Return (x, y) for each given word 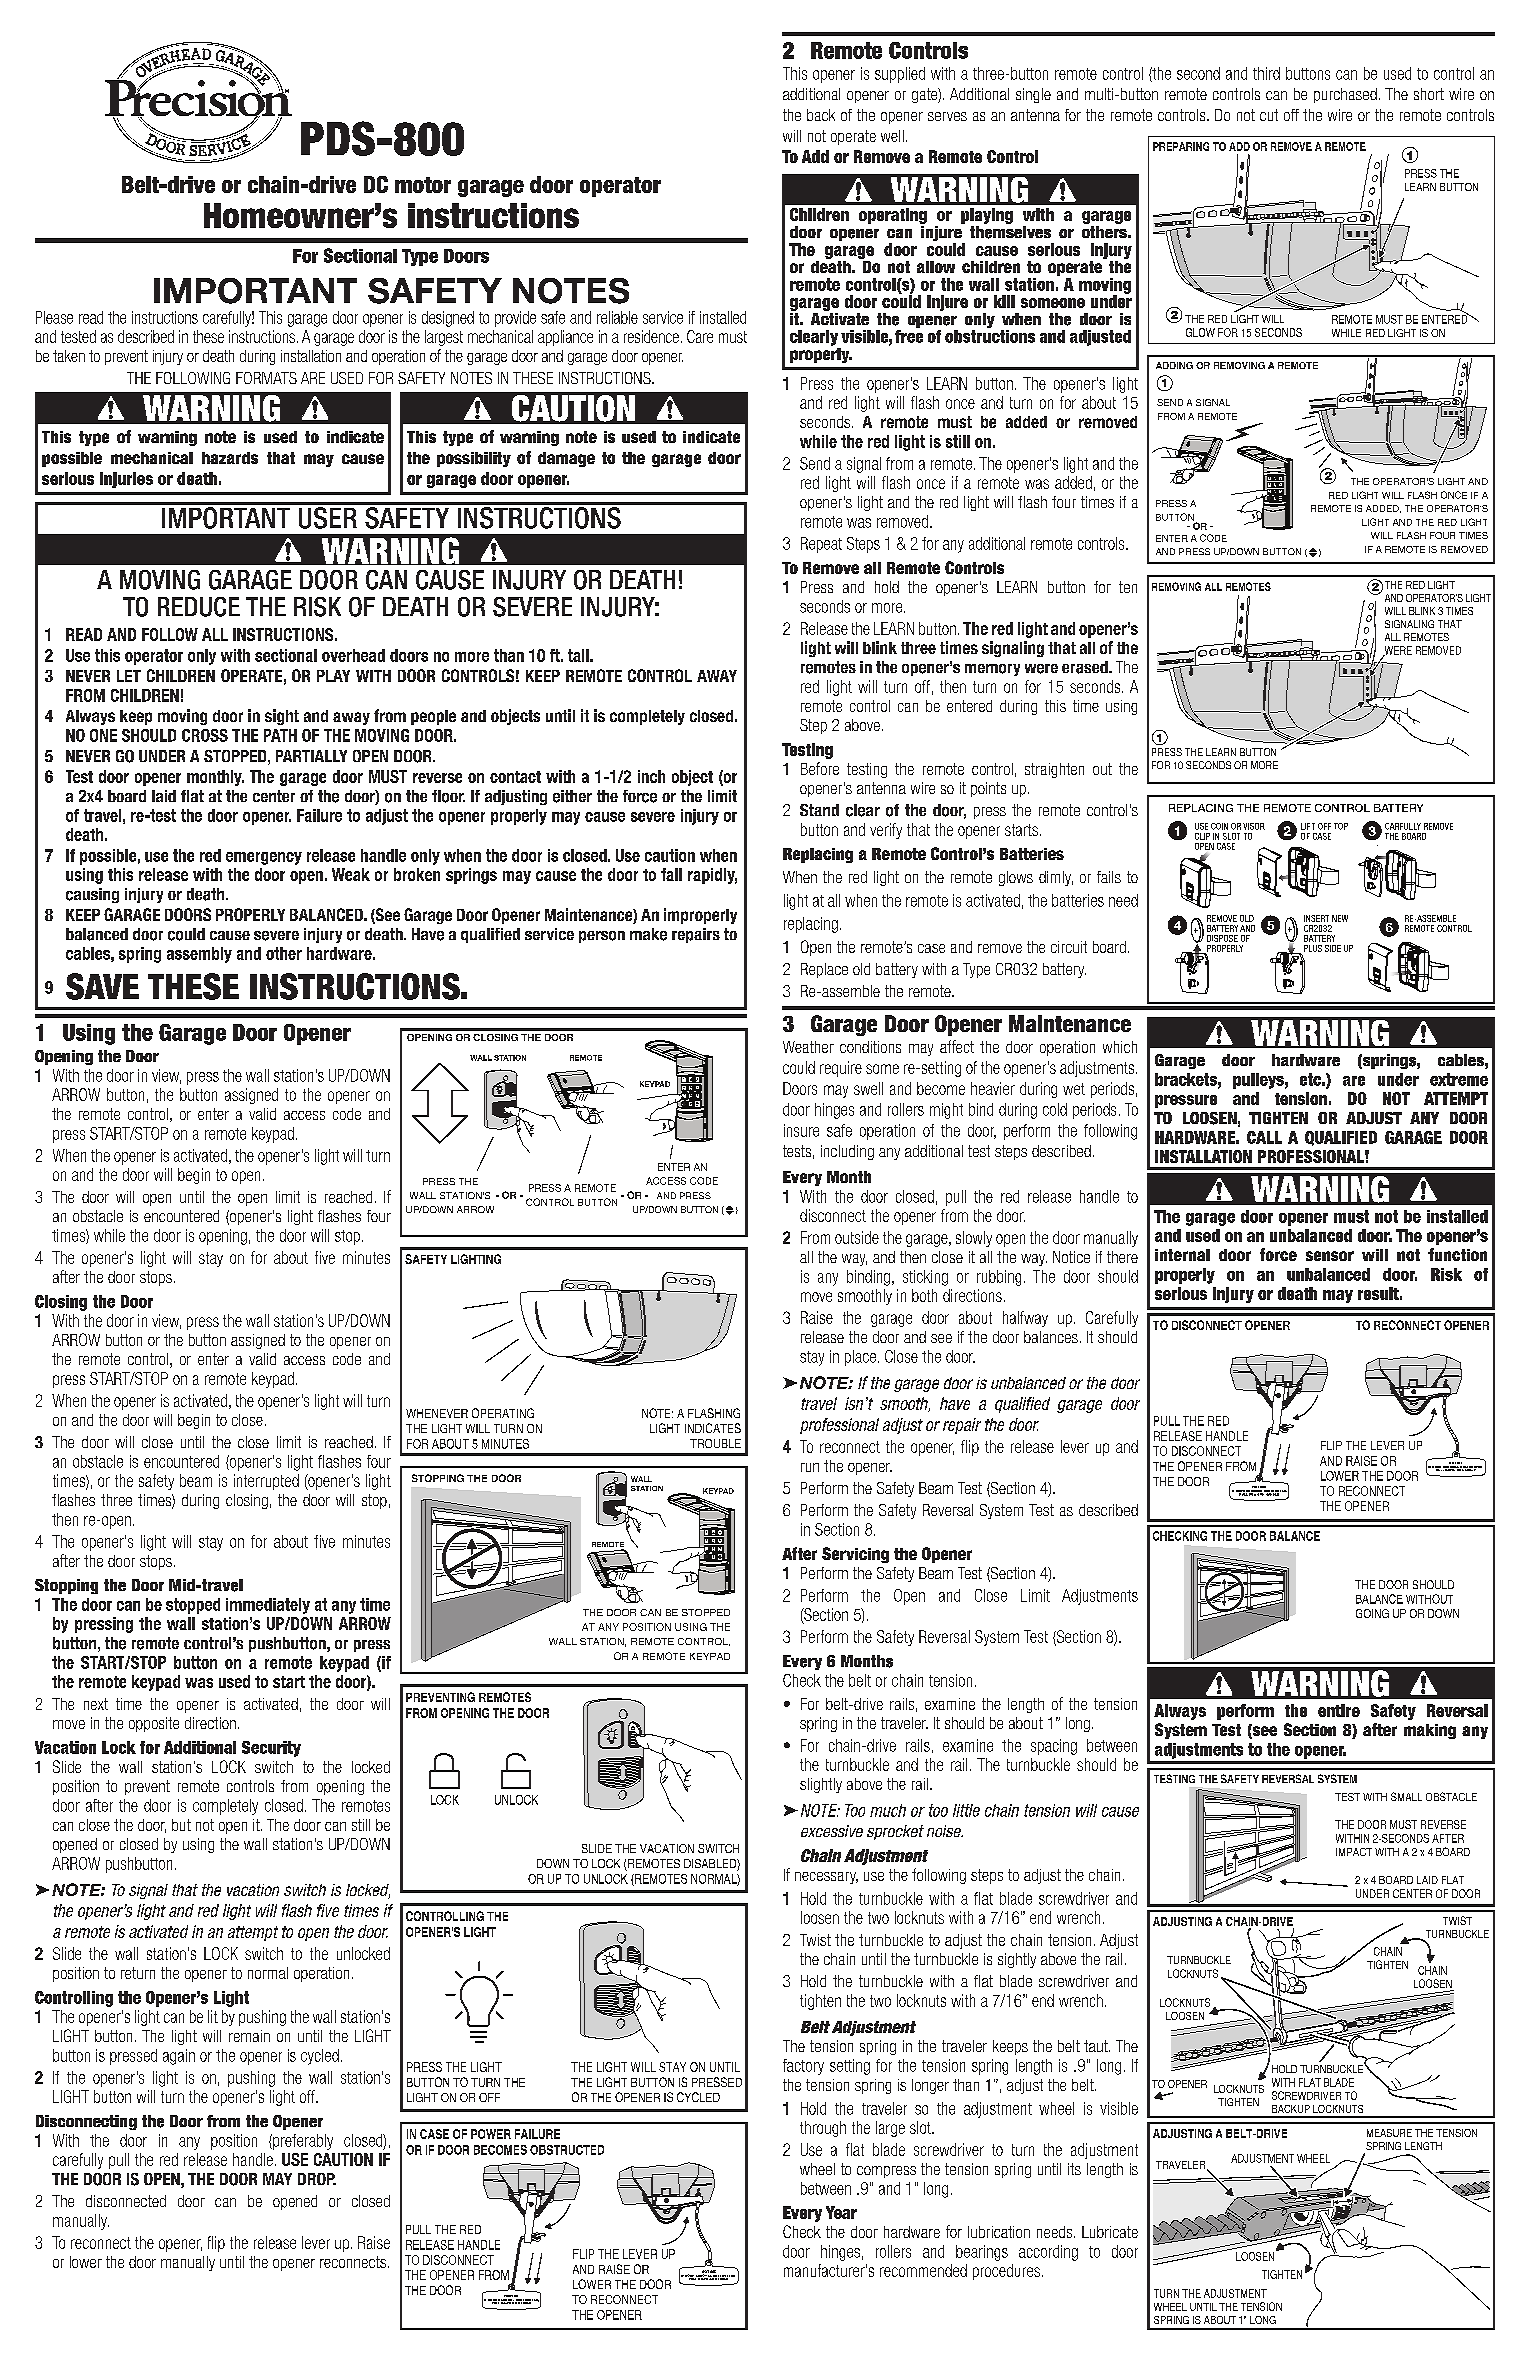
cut (1269, 115)
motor (423, 185)
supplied (900, 75)
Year (841, 2212)
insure (801, 1130)
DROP (317, 2179)
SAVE (102, 986)
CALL (1264, 1137)
